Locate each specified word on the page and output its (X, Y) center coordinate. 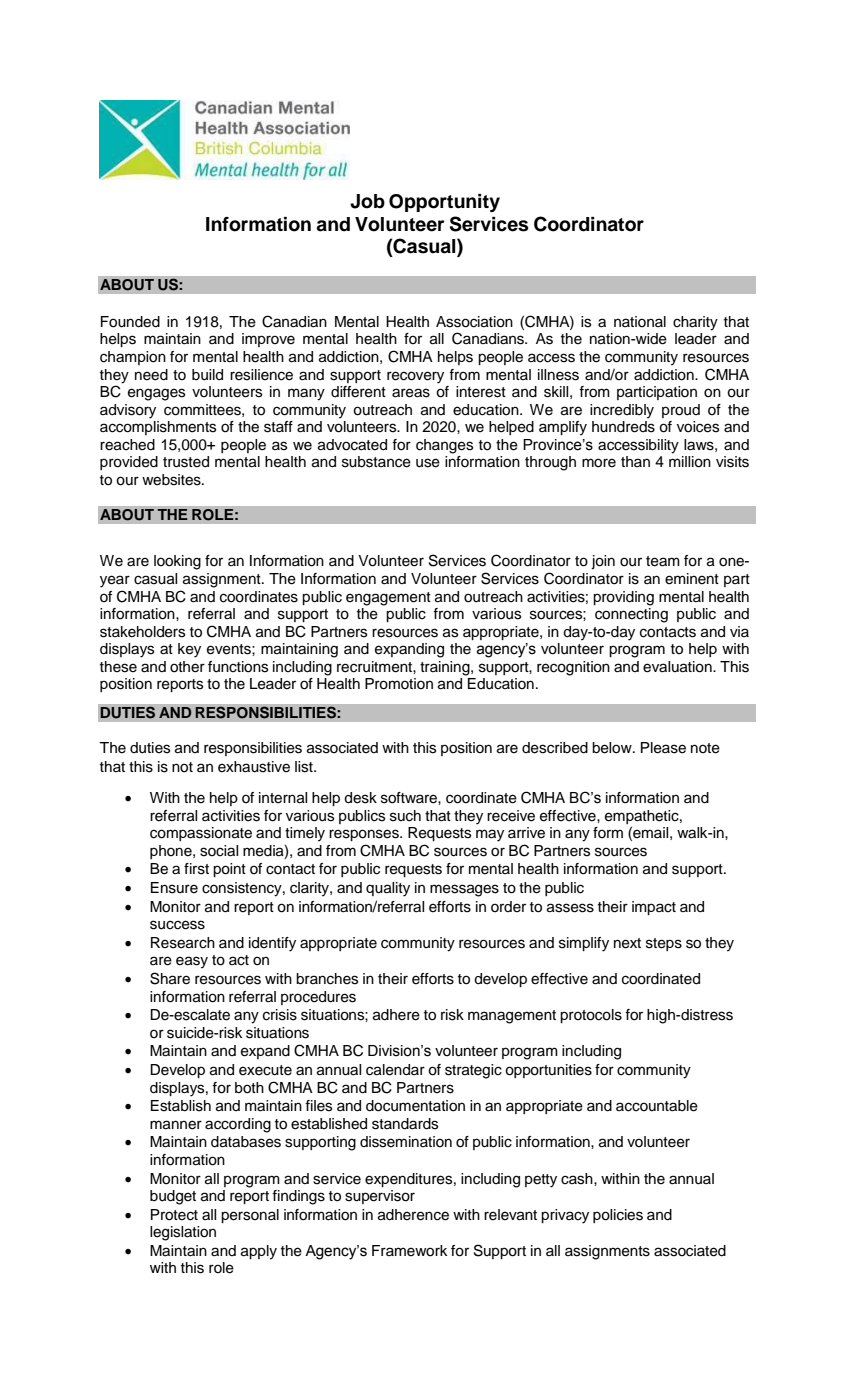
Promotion (399, 684)
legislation (183, 1233)
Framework (409, 1251)
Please (663, 748)
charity (695, 323)
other (187, 667)
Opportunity (444, 203)
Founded (130, 322)
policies (618, 1216)
